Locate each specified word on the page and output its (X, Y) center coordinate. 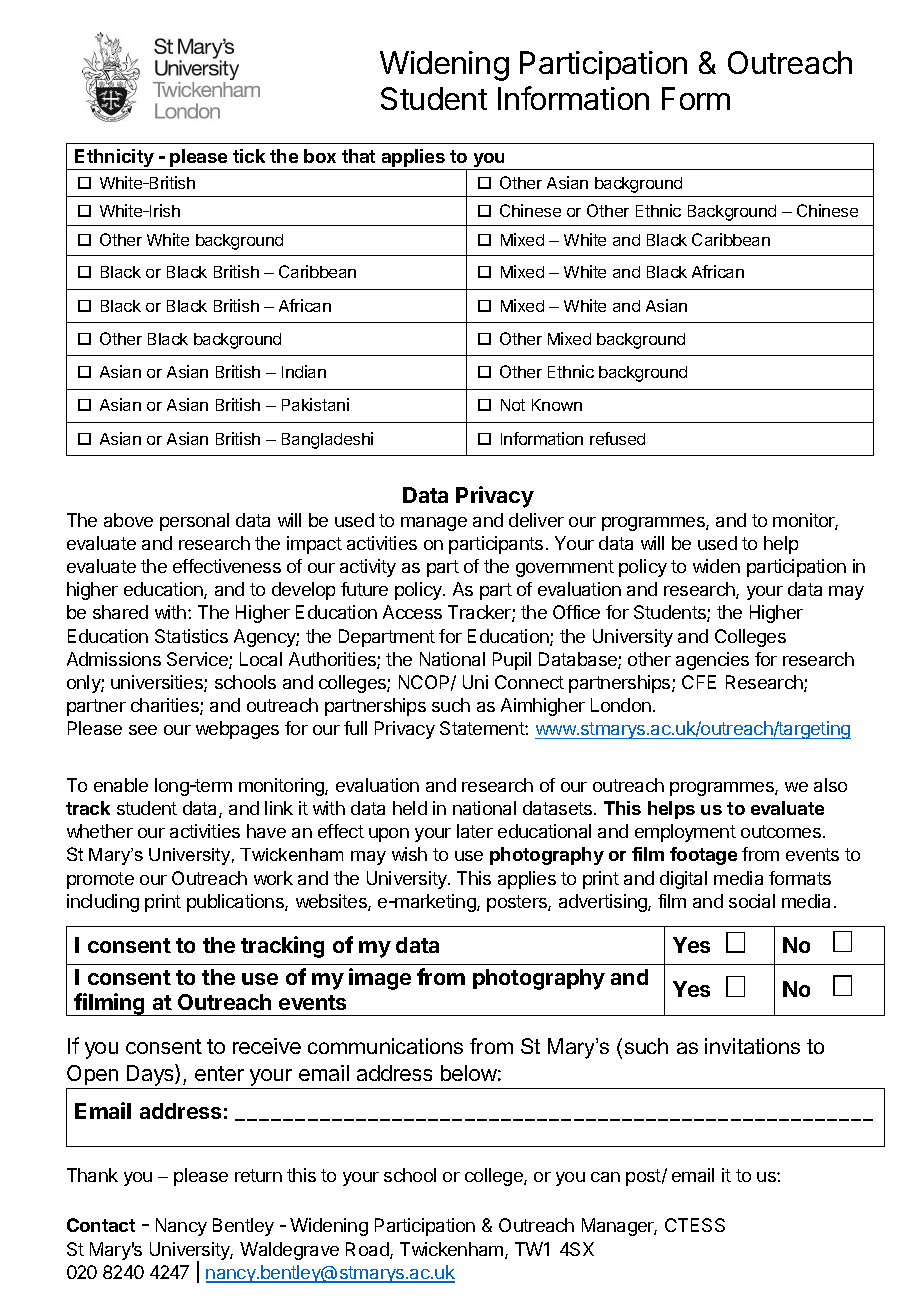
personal (194, 522)
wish (409, 854)
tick (249, 156)
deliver (536, 520)
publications (236, 903)
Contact (101, 1225)
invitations (752, 1046)
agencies (712, 661)
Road (368, 1250)
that (358, 156)
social (752, 901)
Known (557, 405)
